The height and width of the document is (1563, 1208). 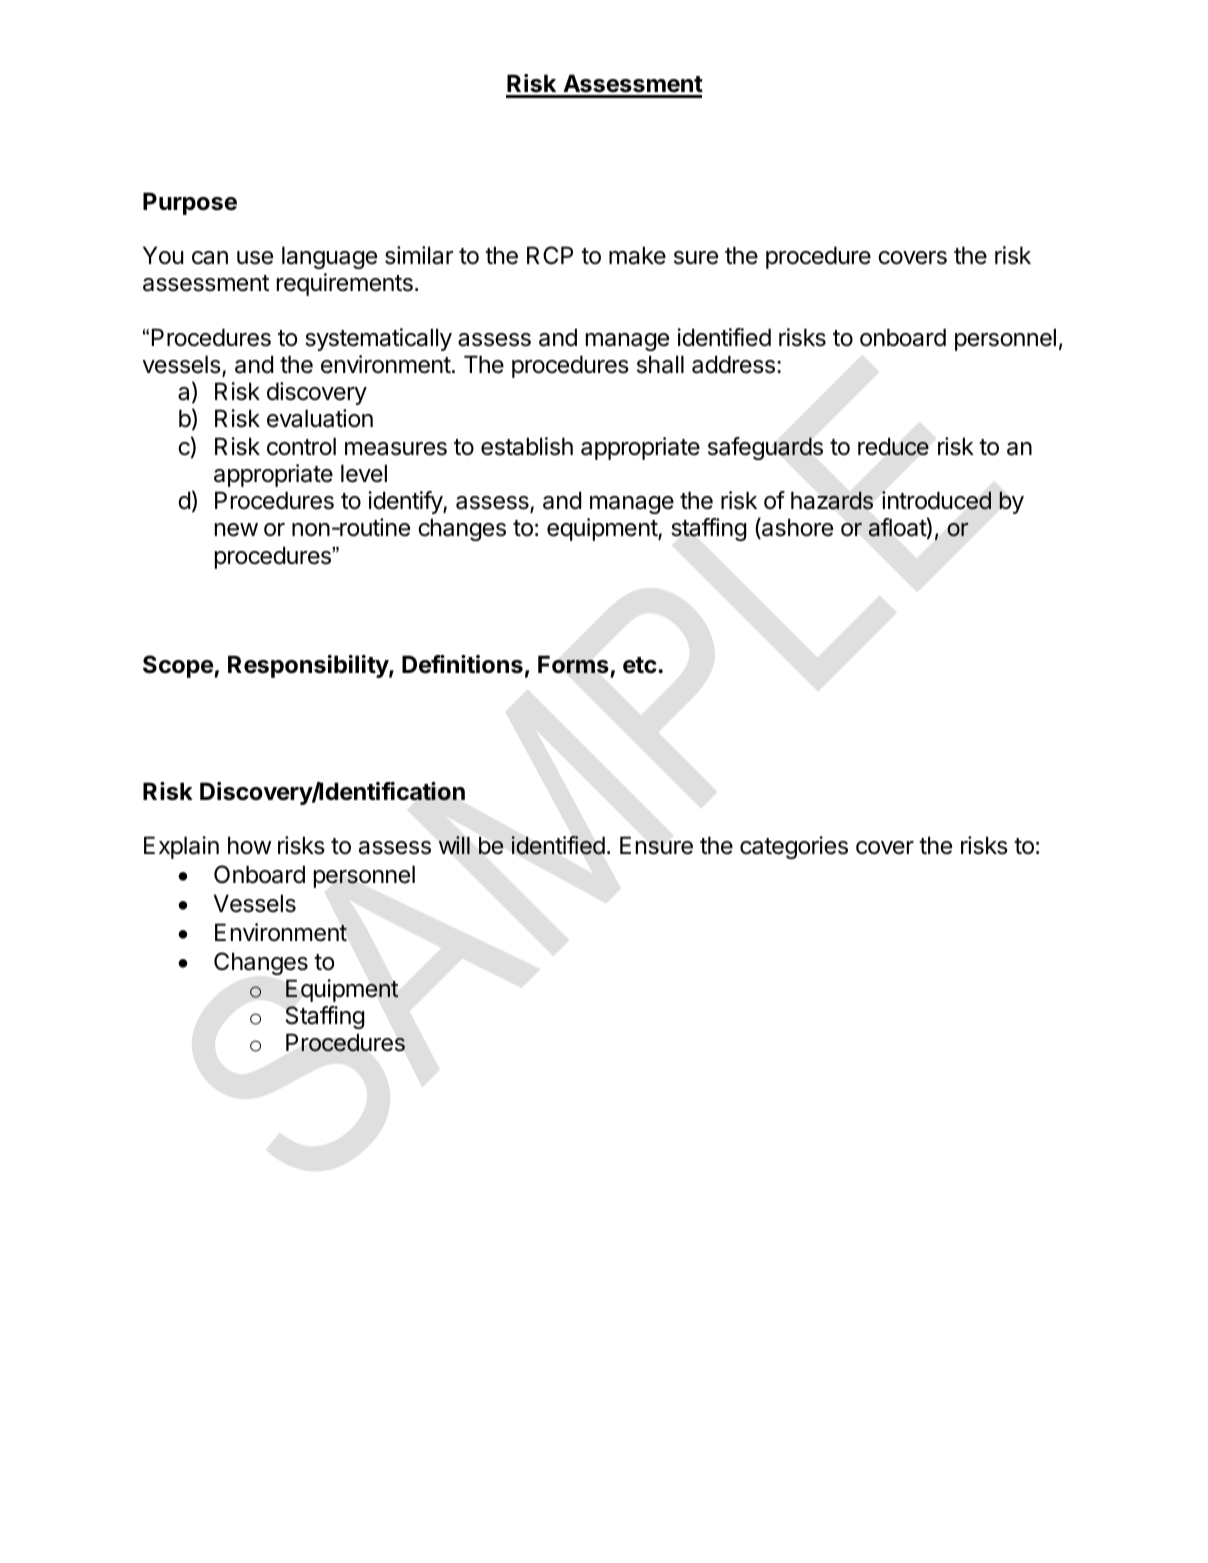 What do you see at coordinates (527, 446) in the document?
I see `establish` at bounding box center [527, 446].
